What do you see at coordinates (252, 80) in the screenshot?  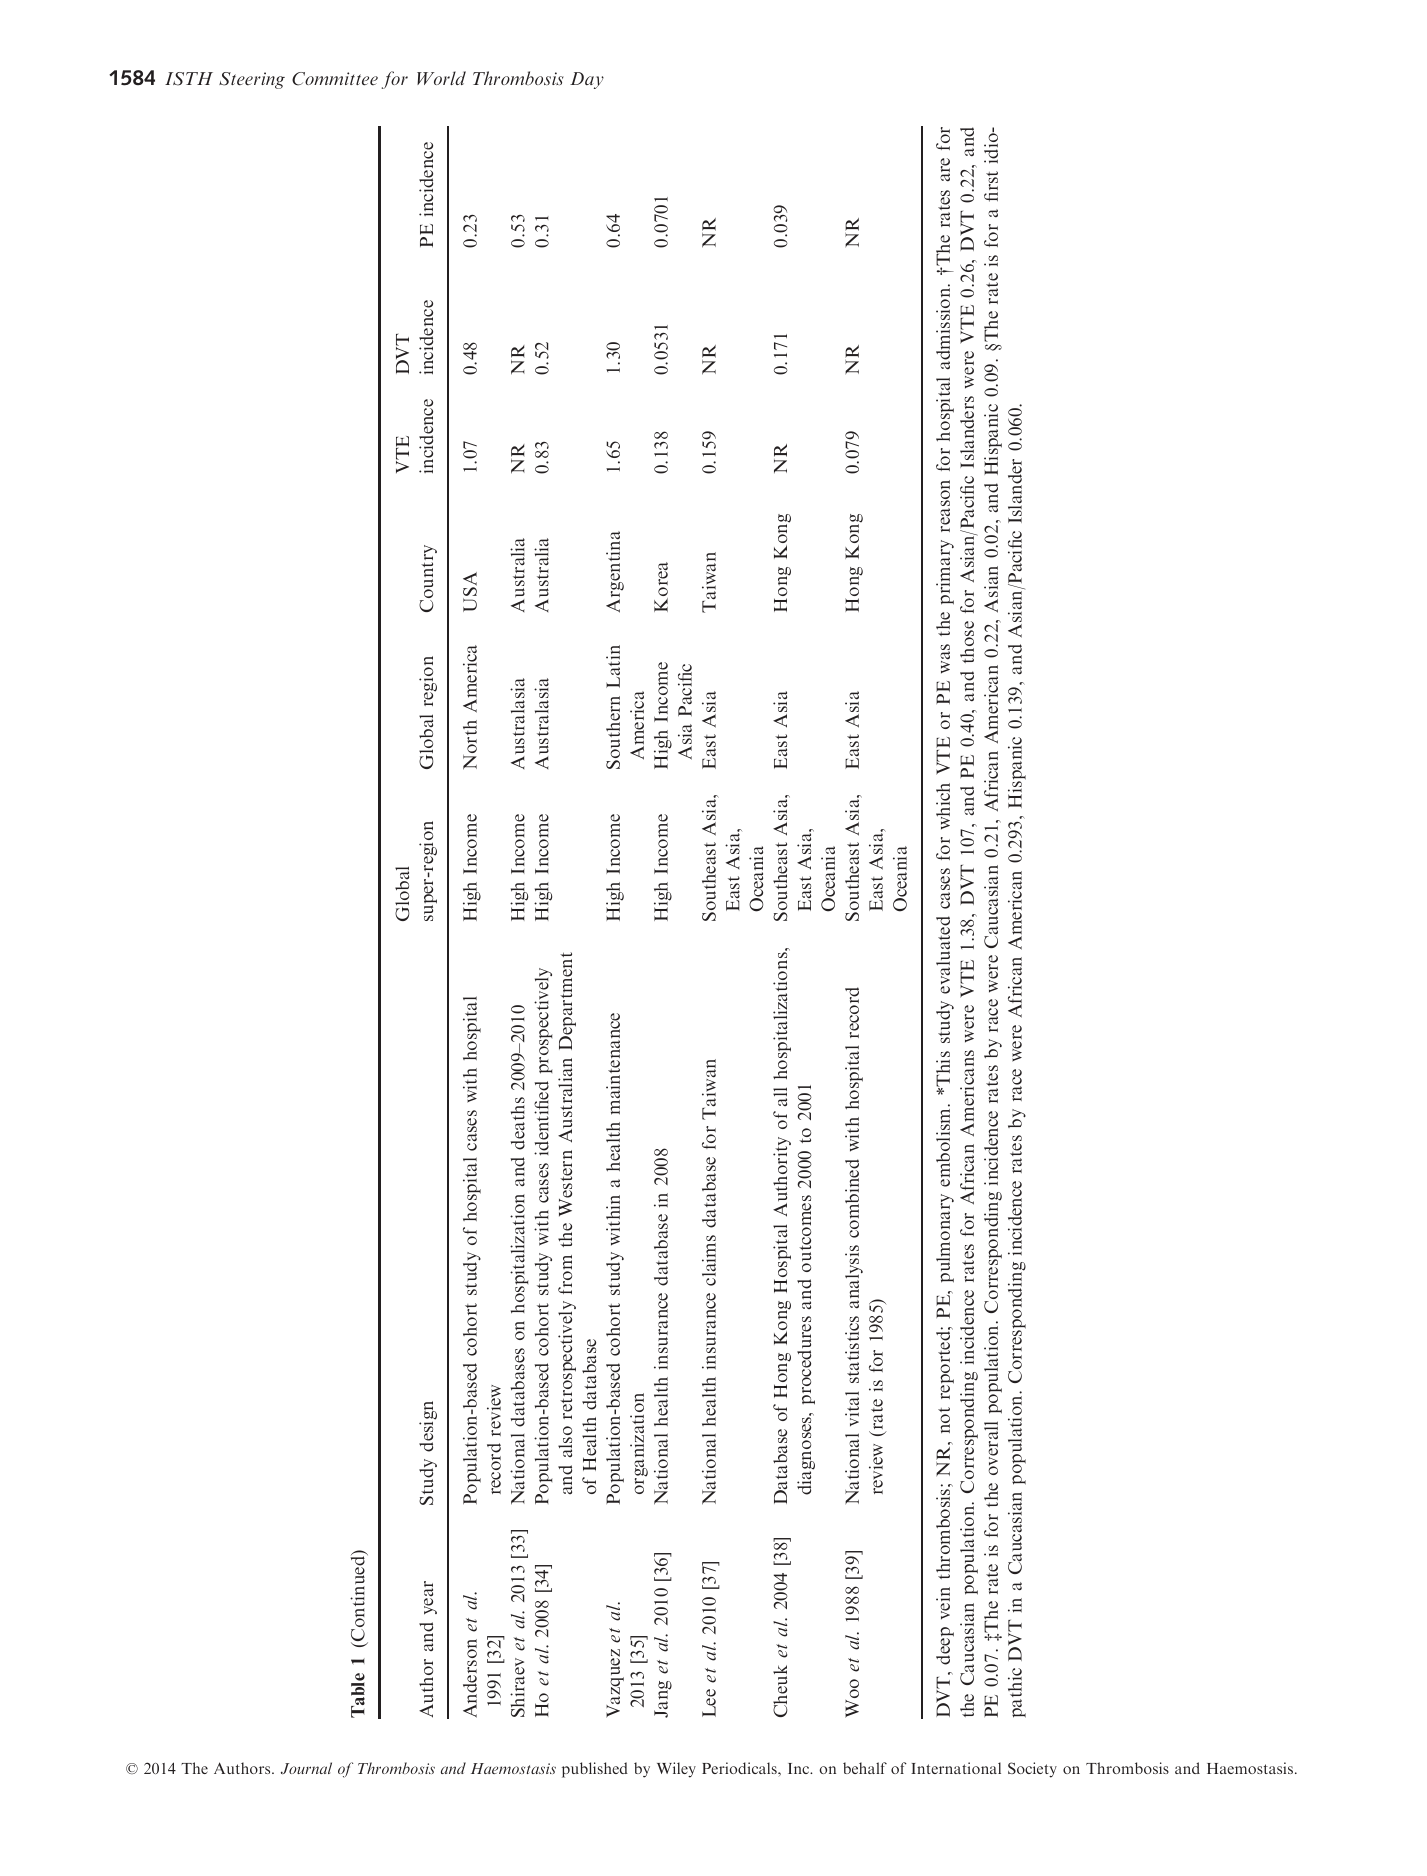 I see `Steering` at bounding box center [252, 80].
